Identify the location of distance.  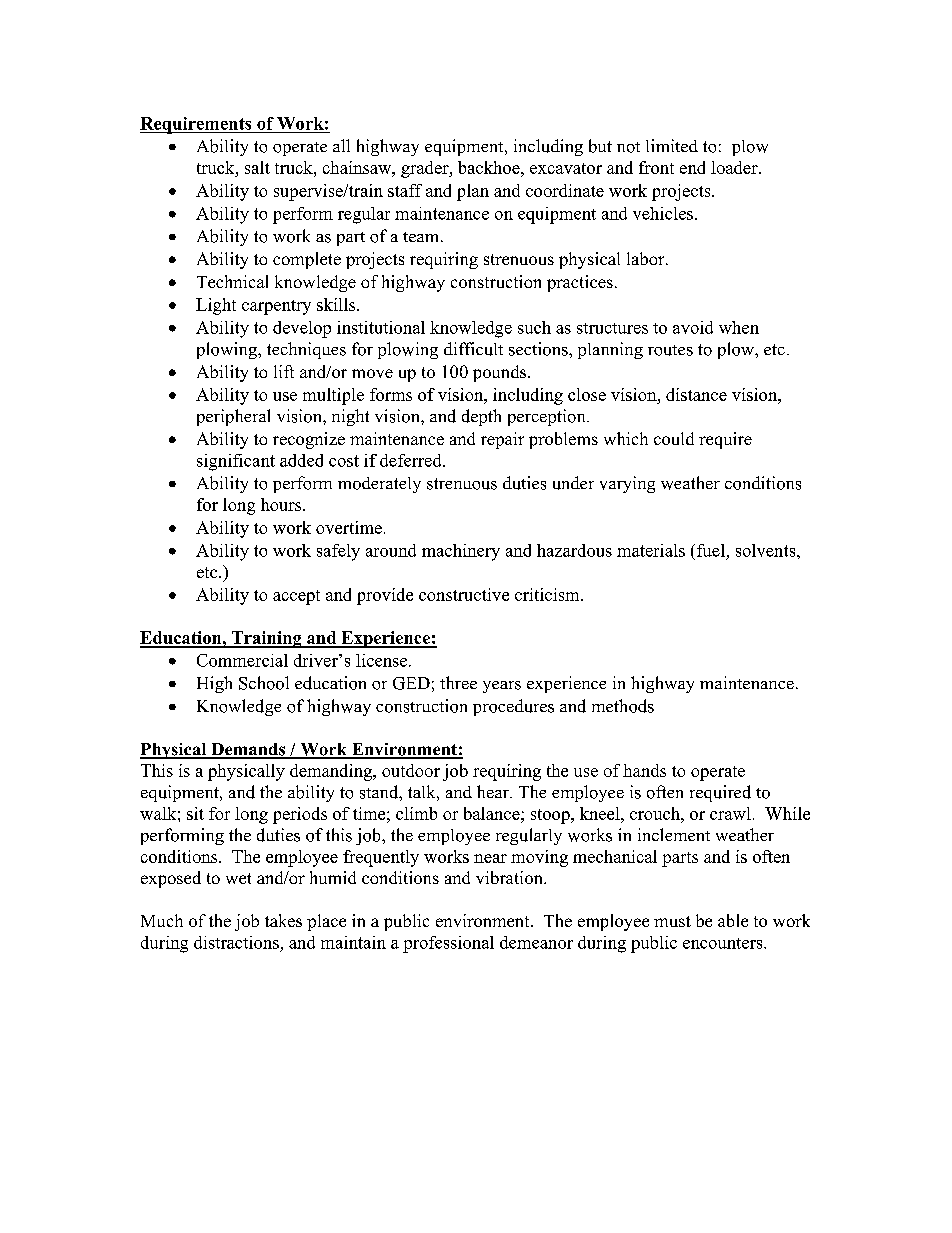
(696, 394).
